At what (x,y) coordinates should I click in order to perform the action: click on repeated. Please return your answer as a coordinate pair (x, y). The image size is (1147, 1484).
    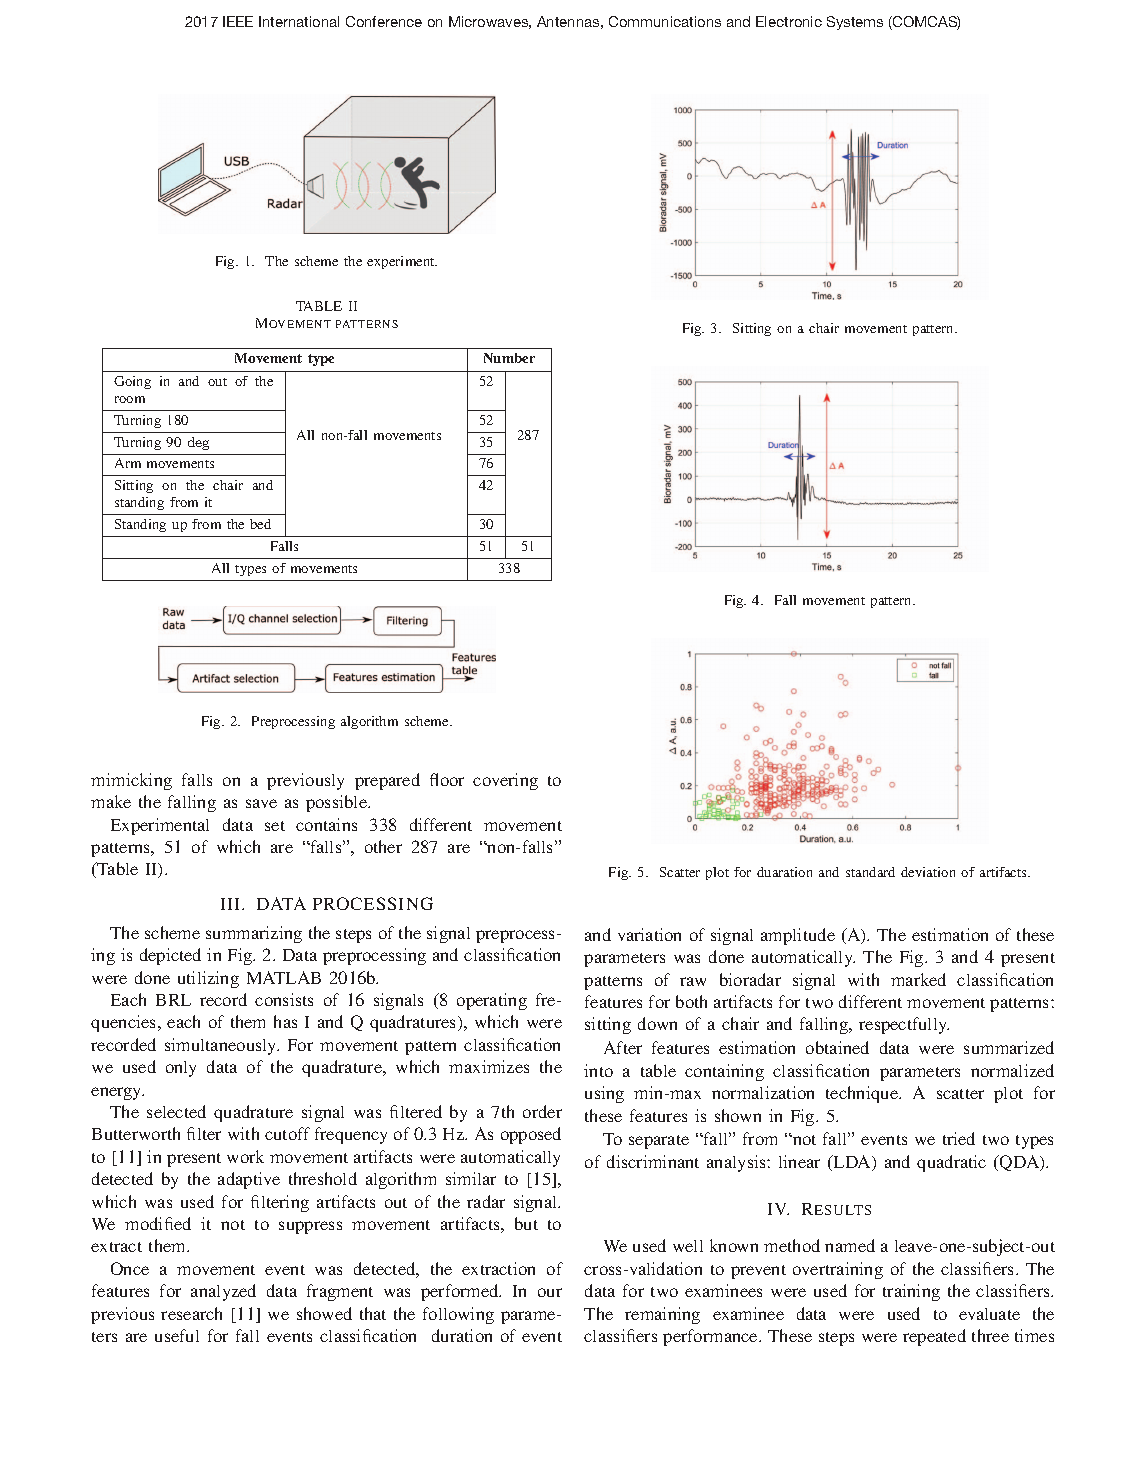
    Looking at the image, I should click on (934, 1337).
